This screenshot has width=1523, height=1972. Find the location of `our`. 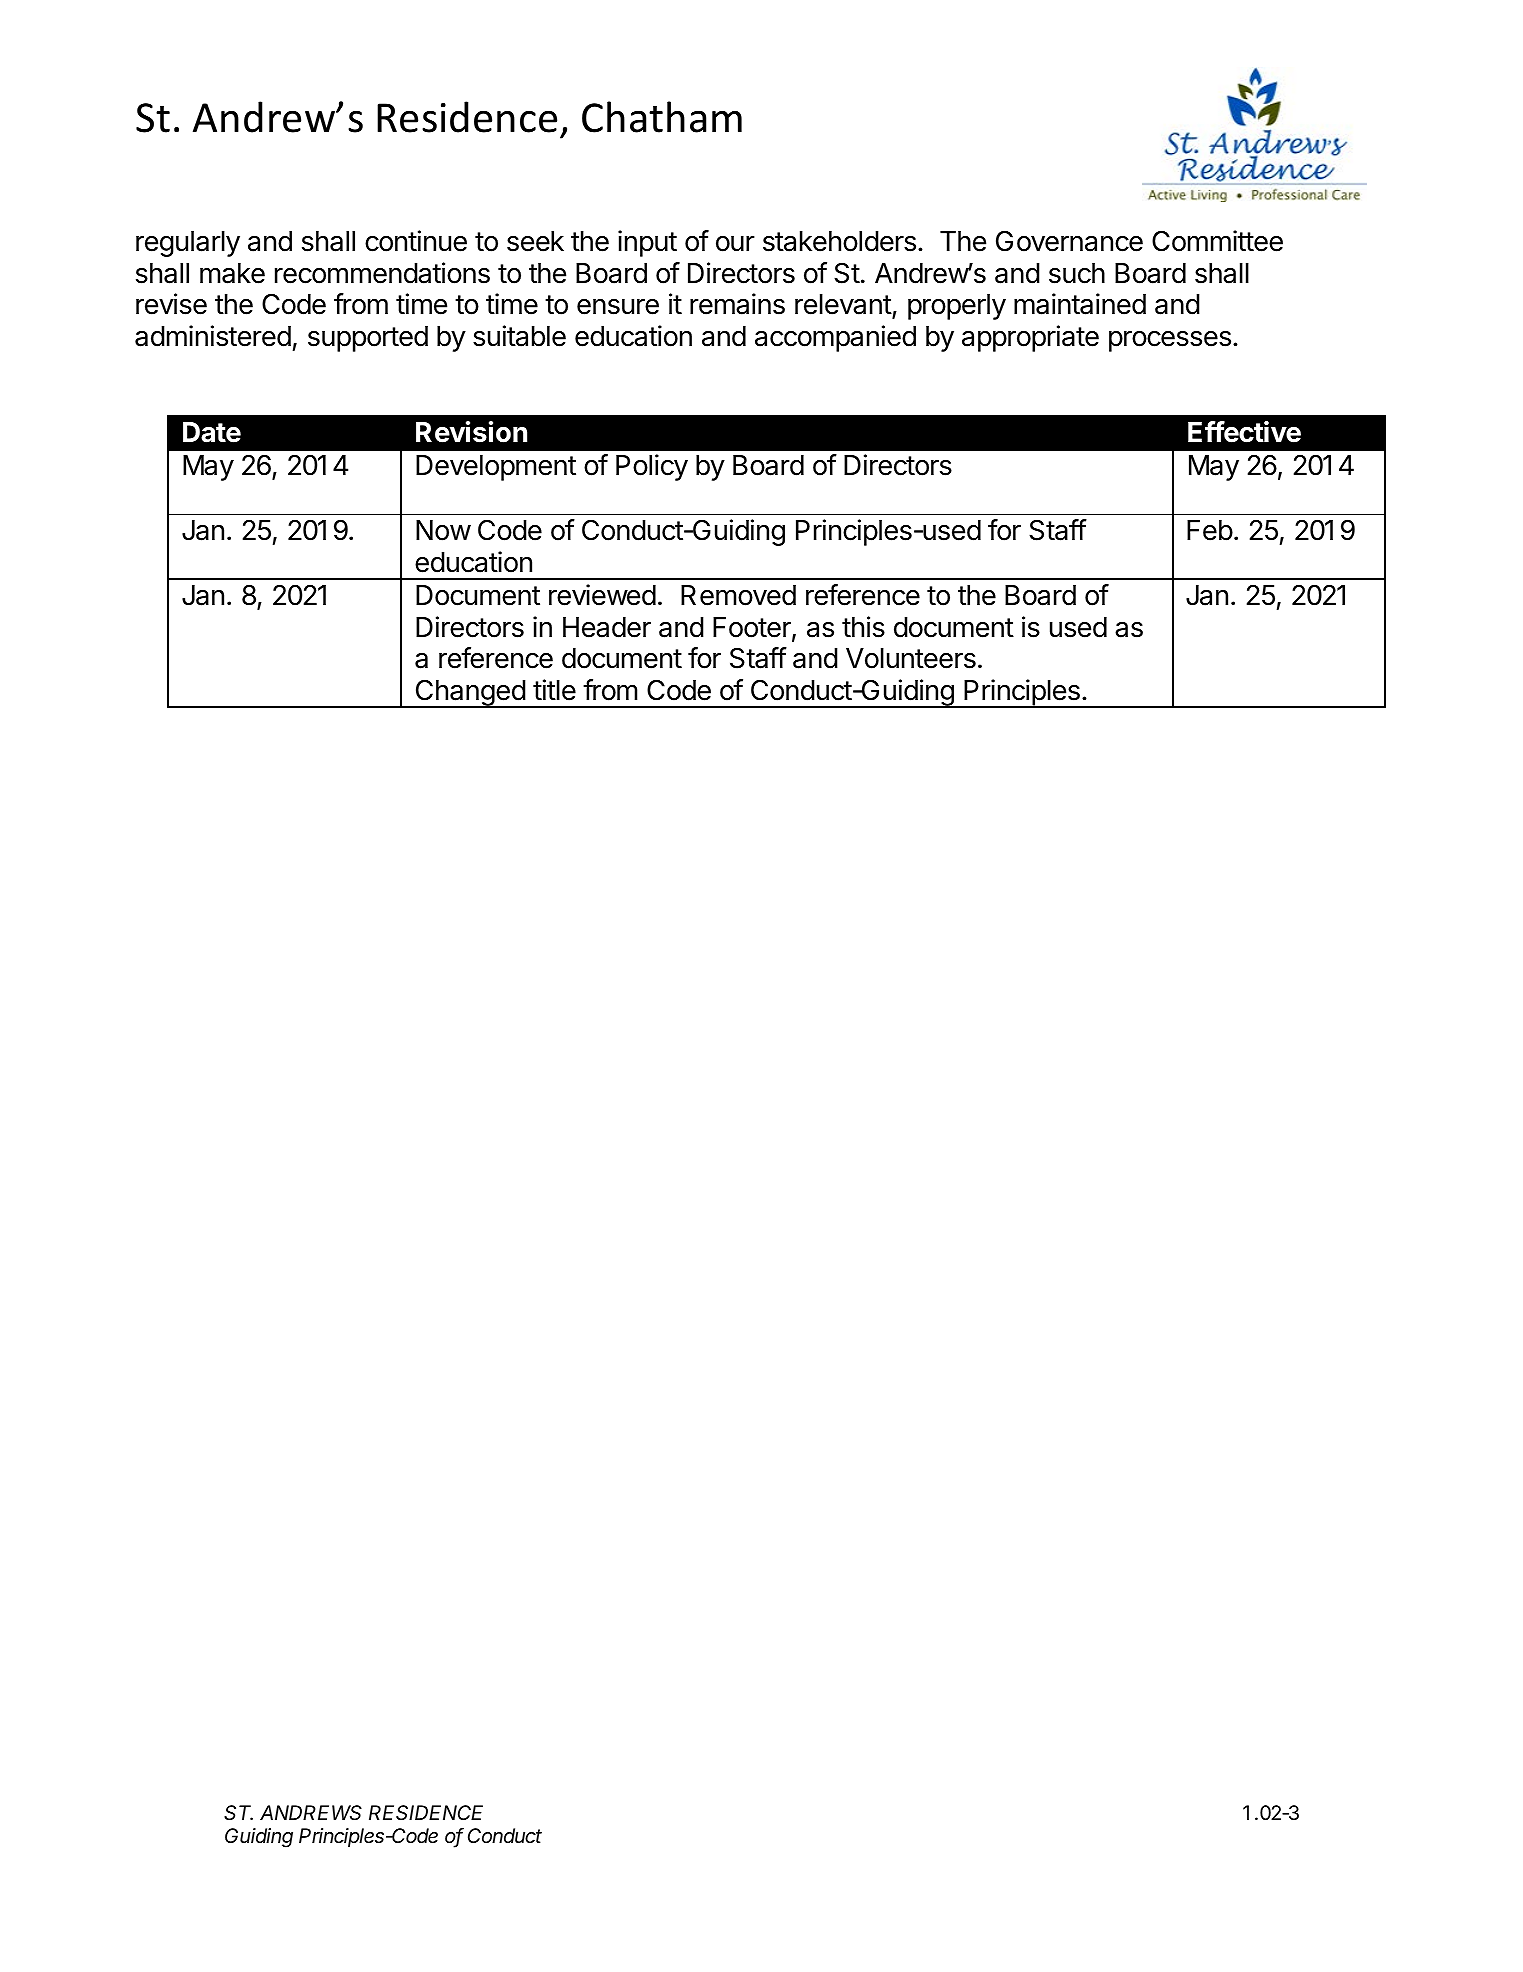

our is located at coordinates (735, 243).
